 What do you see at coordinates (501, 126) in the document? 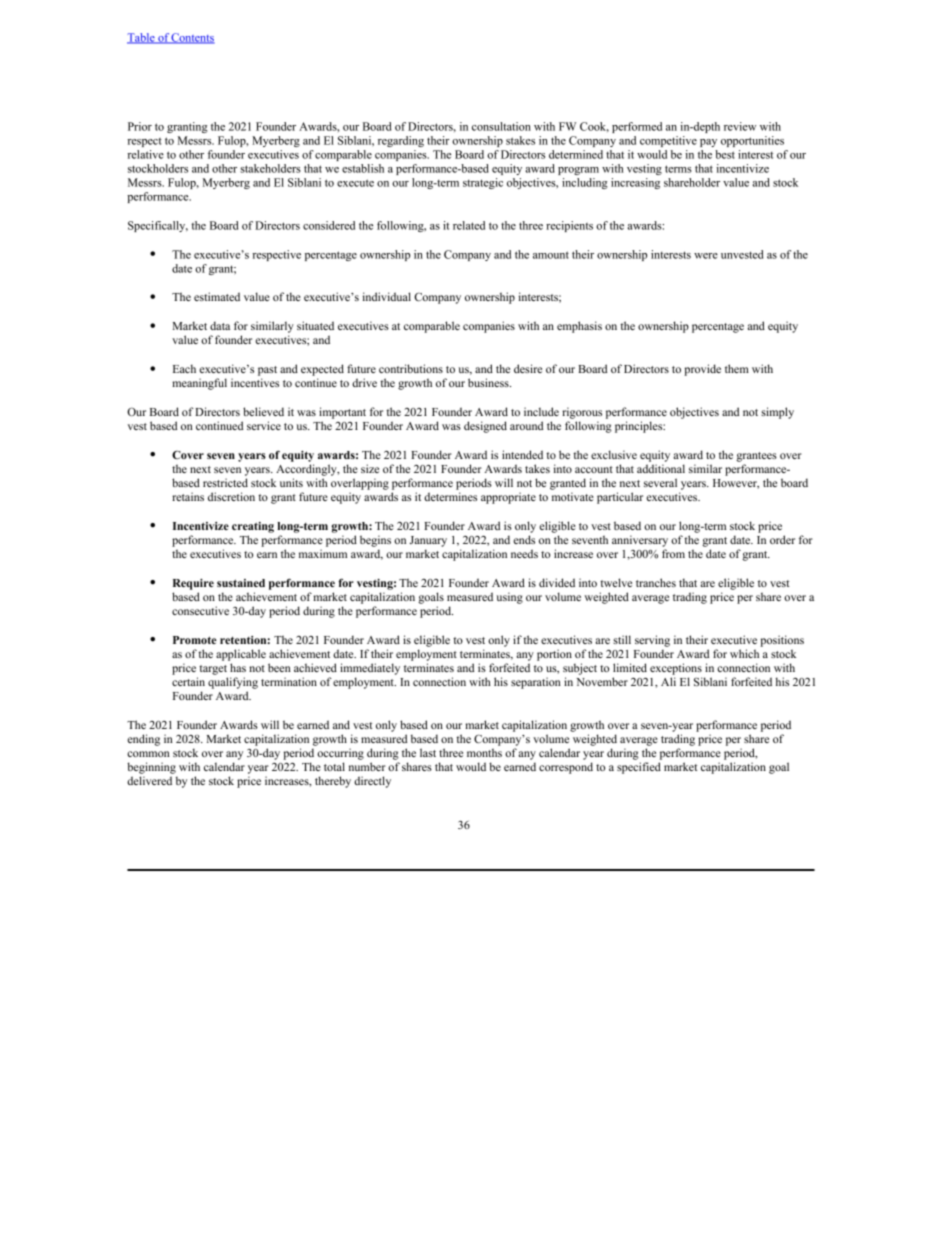
I see `consultation` at bounding box center [501, 126].
